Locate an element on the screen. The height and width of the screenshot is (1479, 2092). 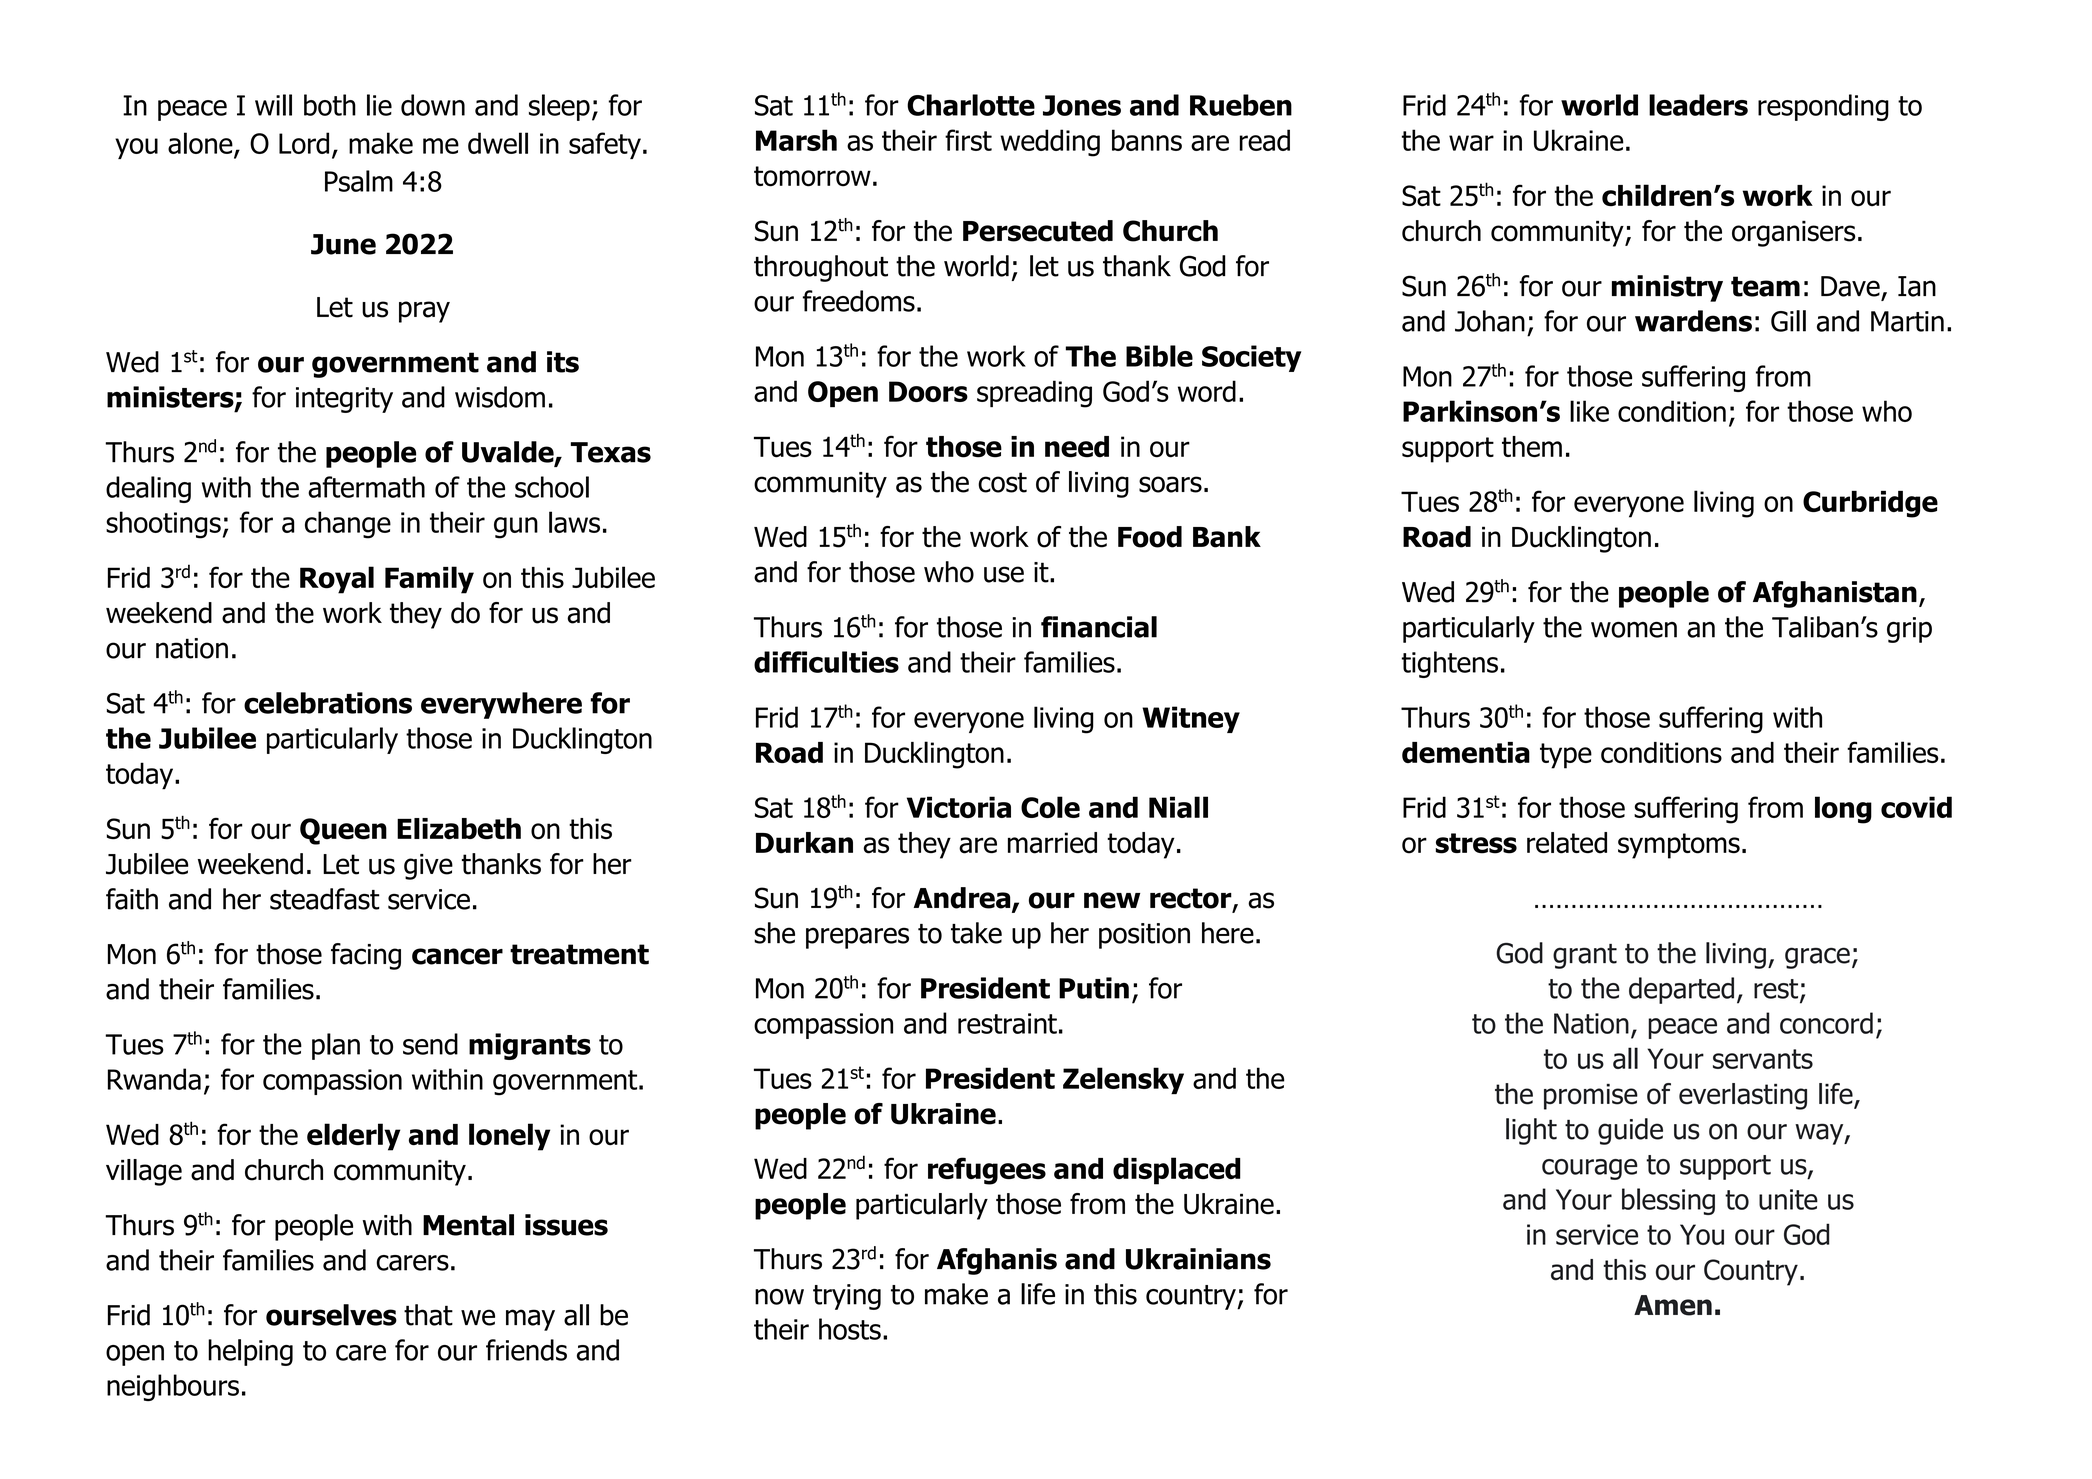
hosts is located at coordinates (850, 1329).
